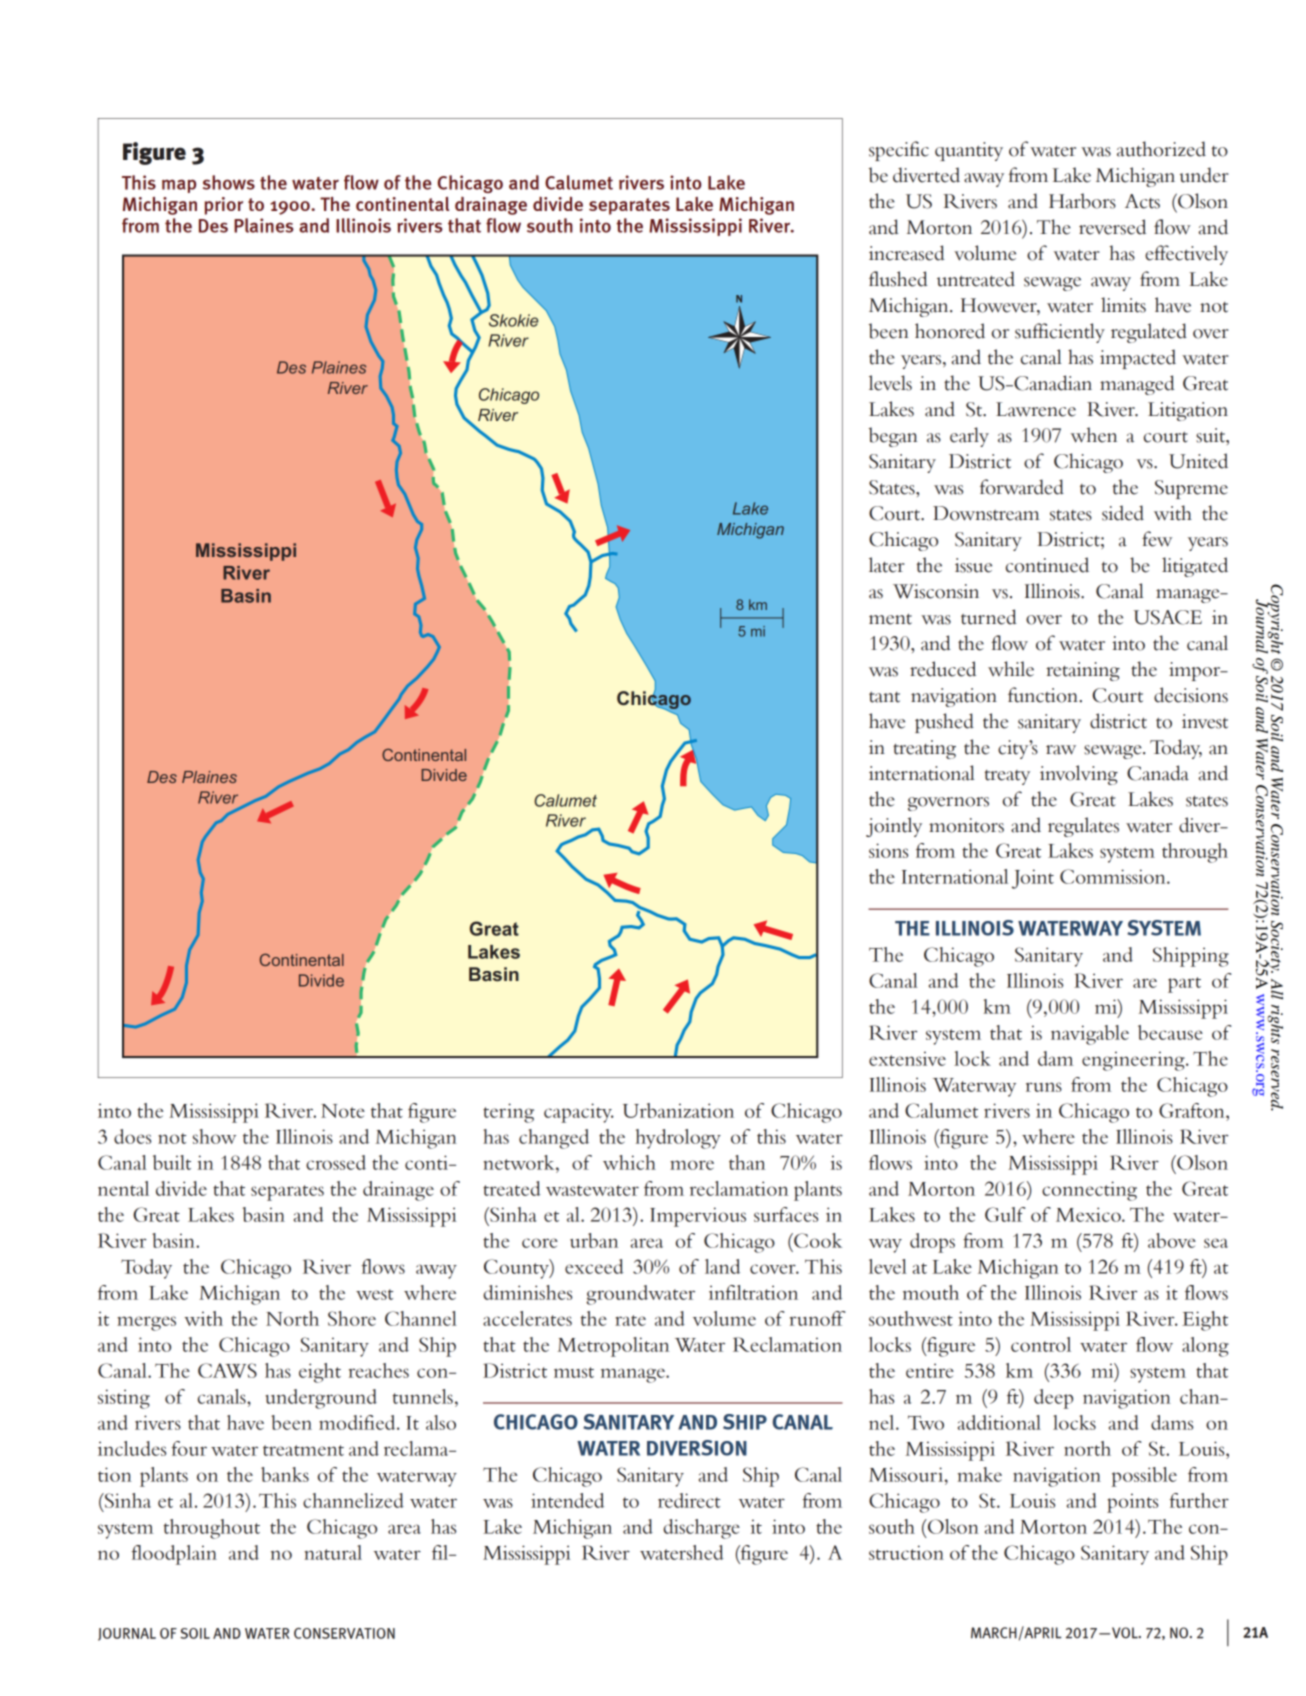 This screenshot has width=1306, height=1696. What do you see at coordinates (1132, 1503) in the screenshot?
I see `points` at bounding box center [1132, 1503].
